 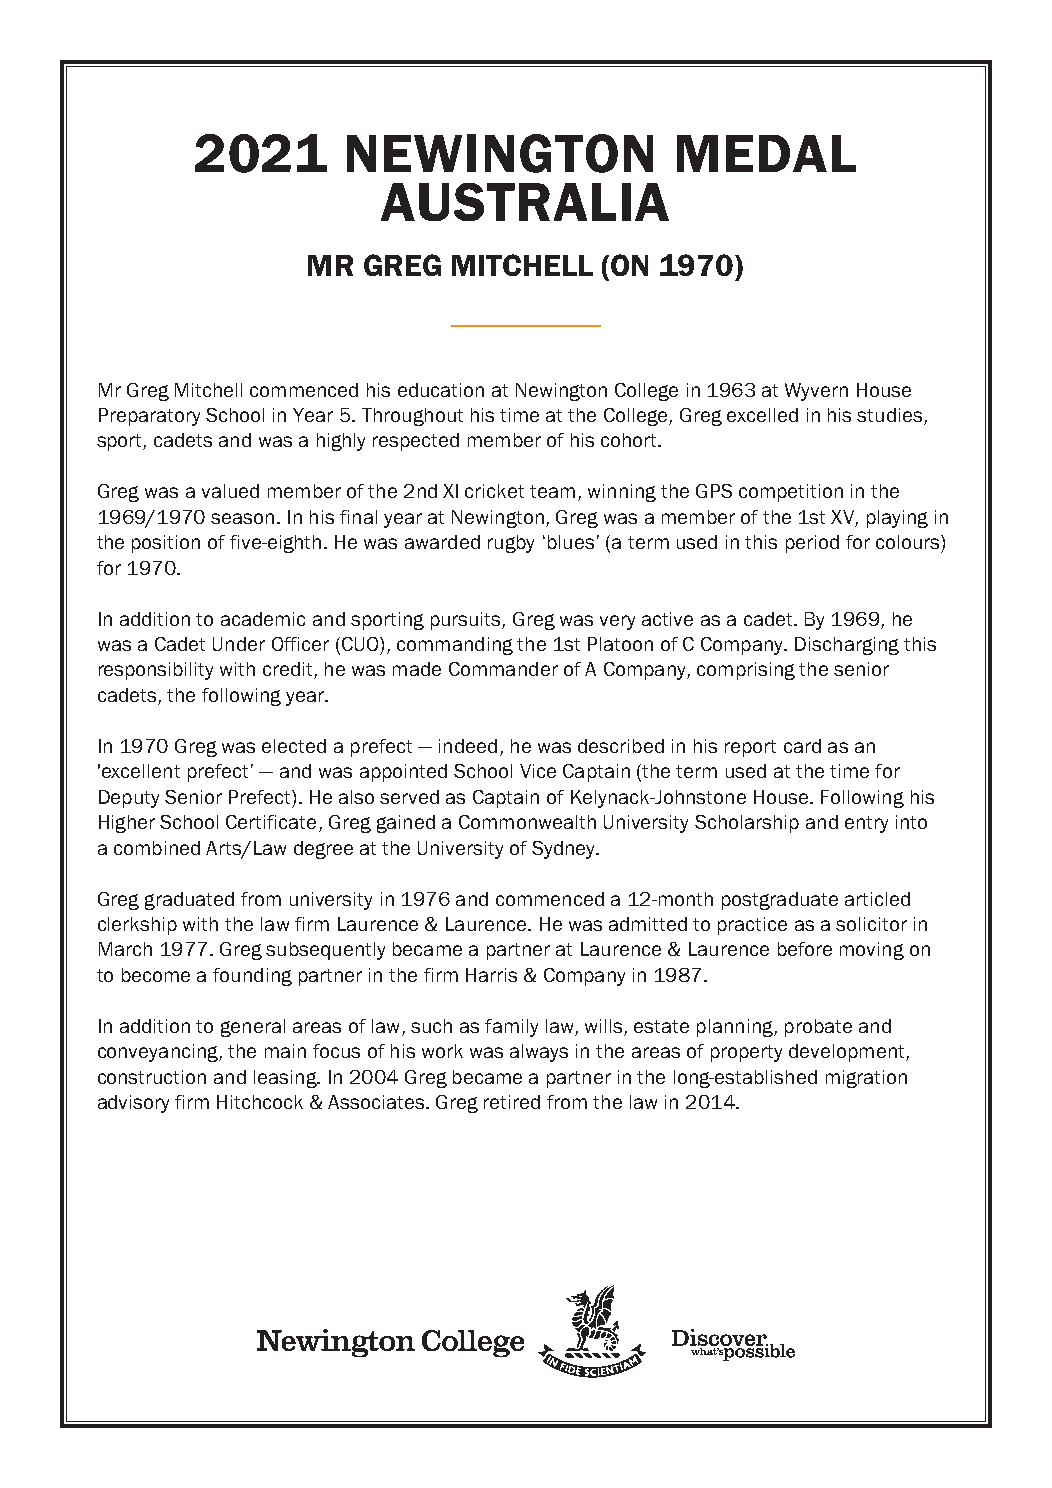 I want to click on MEDAL, so click(x=766, y=153).
